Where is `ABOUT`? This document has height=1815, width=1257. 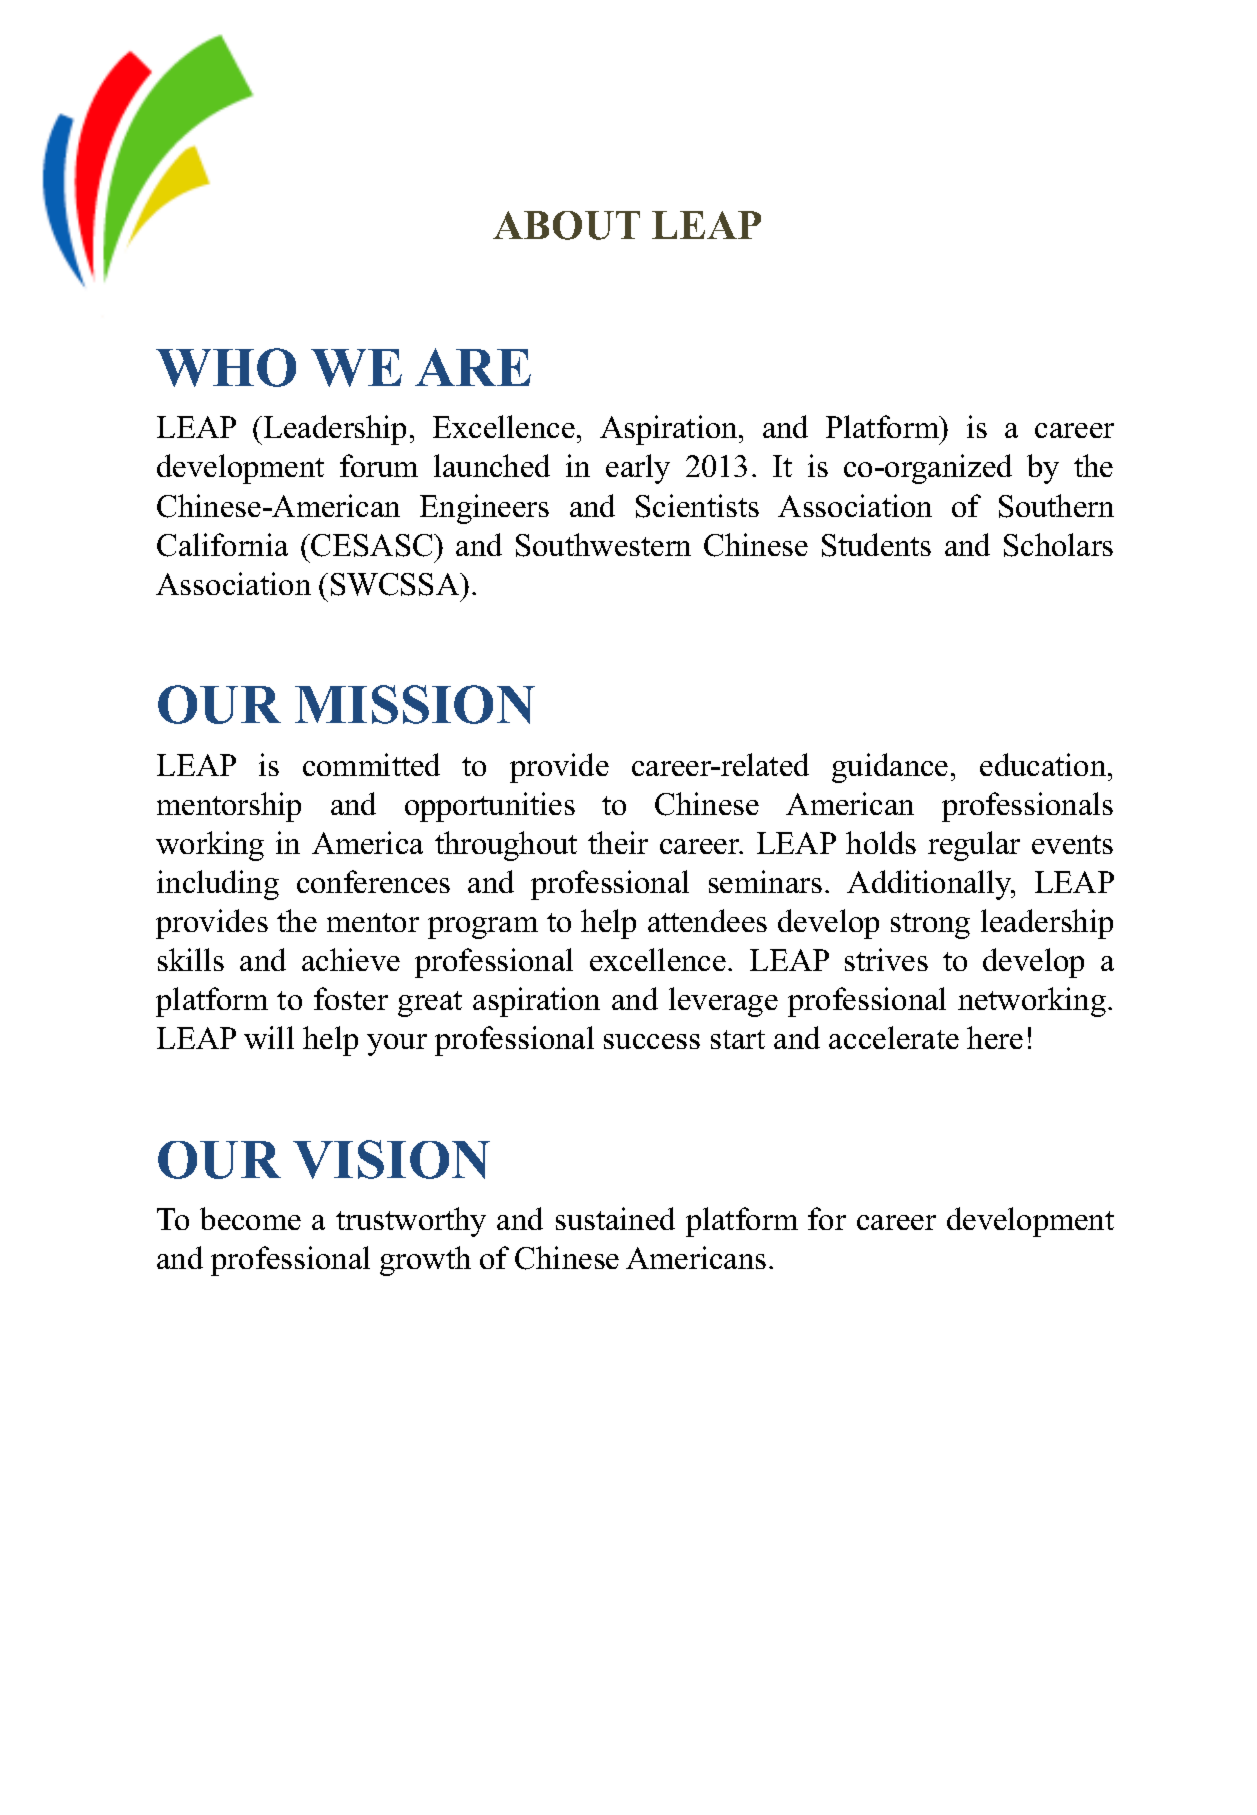 ABOUT is located at coordinates (566, 225).
